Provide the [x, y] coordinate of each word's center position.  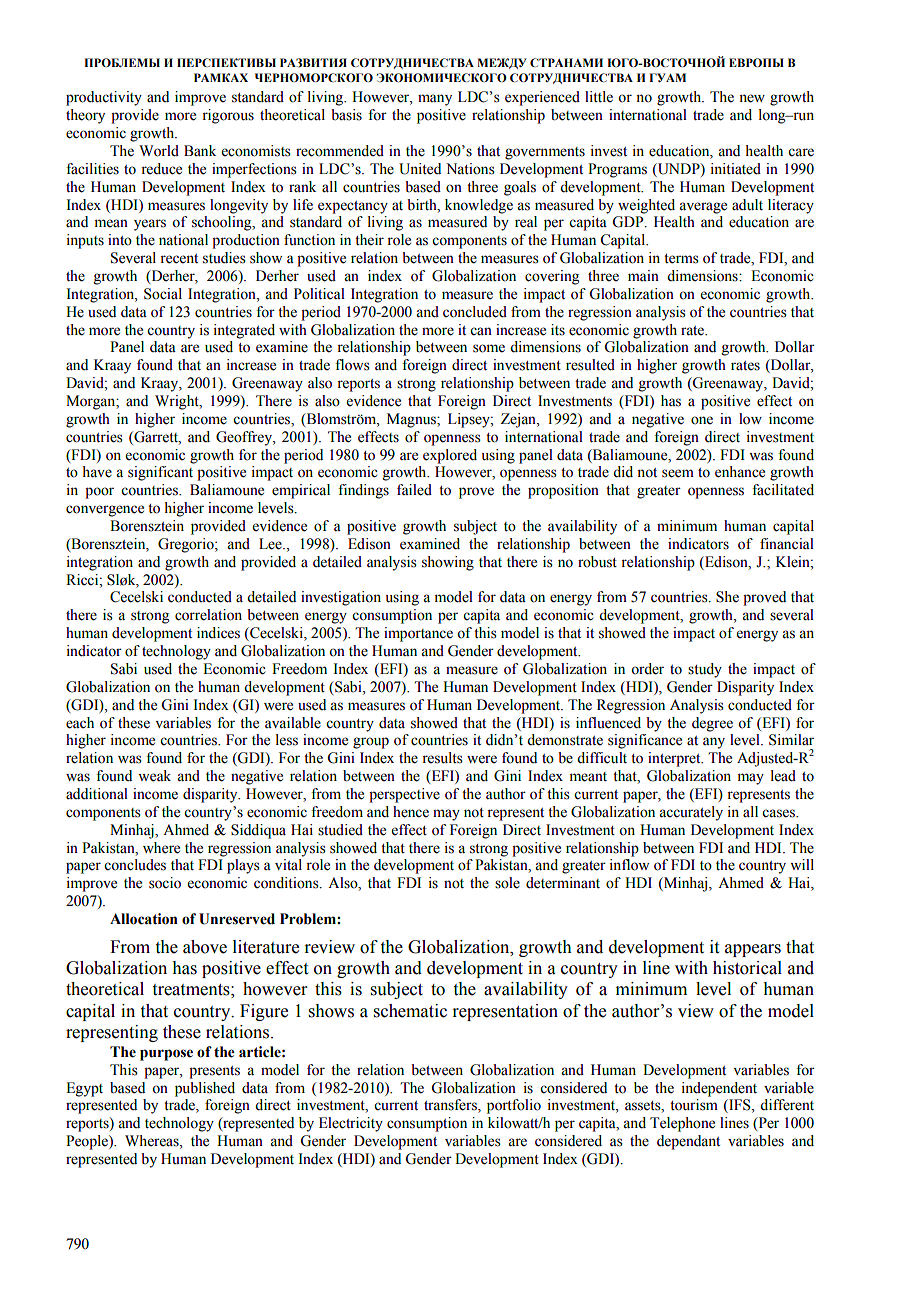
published [205, 1089]
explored [450, 456]
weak [154, 776]
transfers [451, 1106]
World [159, 151]
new [752, 98]
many [435, 100]
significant [160, 473]
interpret [675, 759]
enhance [740, 472]
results [442, 758]
